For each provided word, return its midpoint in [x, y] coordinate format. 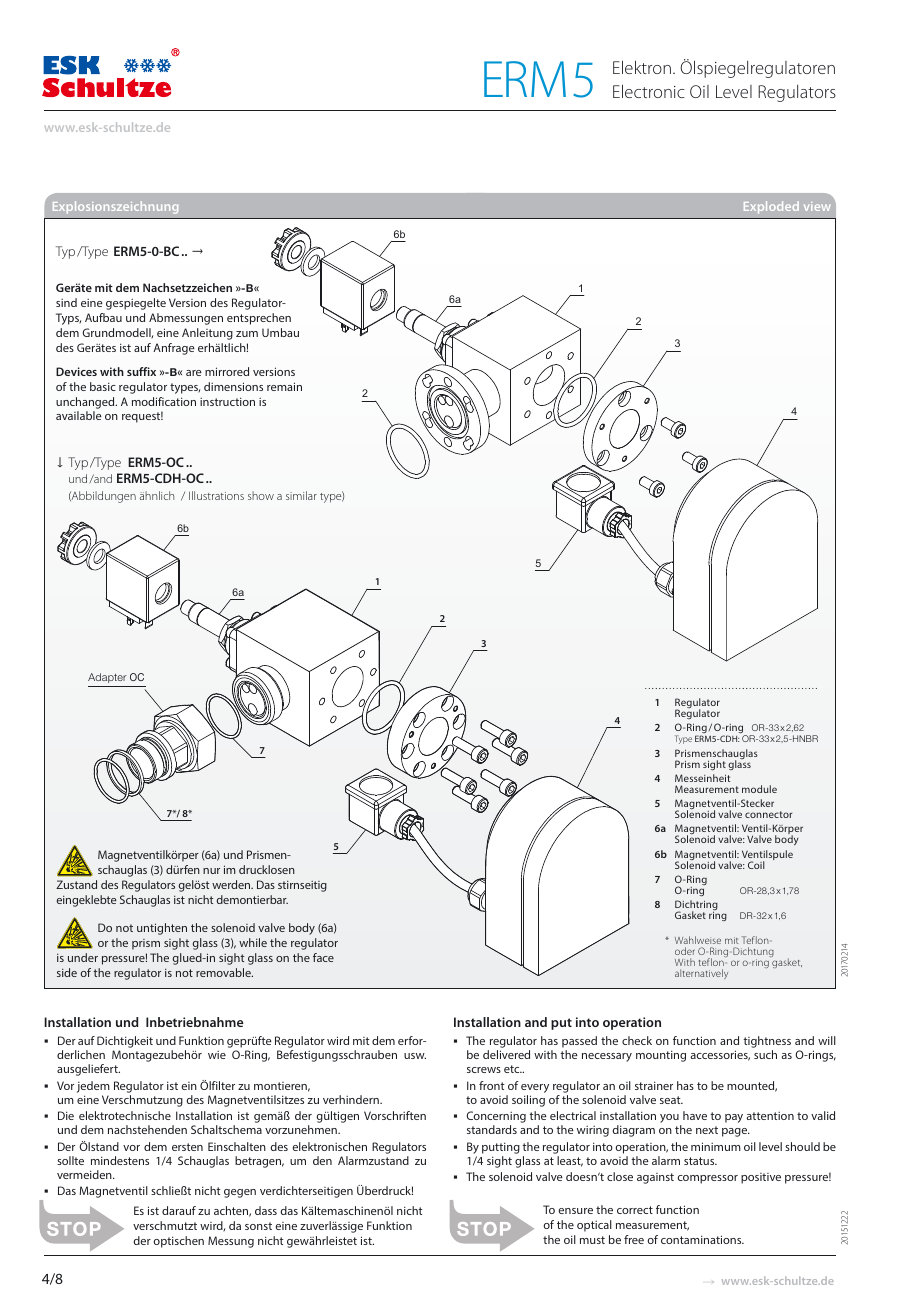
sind [66, 302]
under [83, 957]
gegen [240, 1193]
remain [284, 386]
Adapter [107, 678]
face [323, 957]
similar [301, 495]
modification [164, 401]
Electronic [649, 91]
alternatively [701, 974]
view [817, 206]
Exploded [771, 207]
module [759, 789]
